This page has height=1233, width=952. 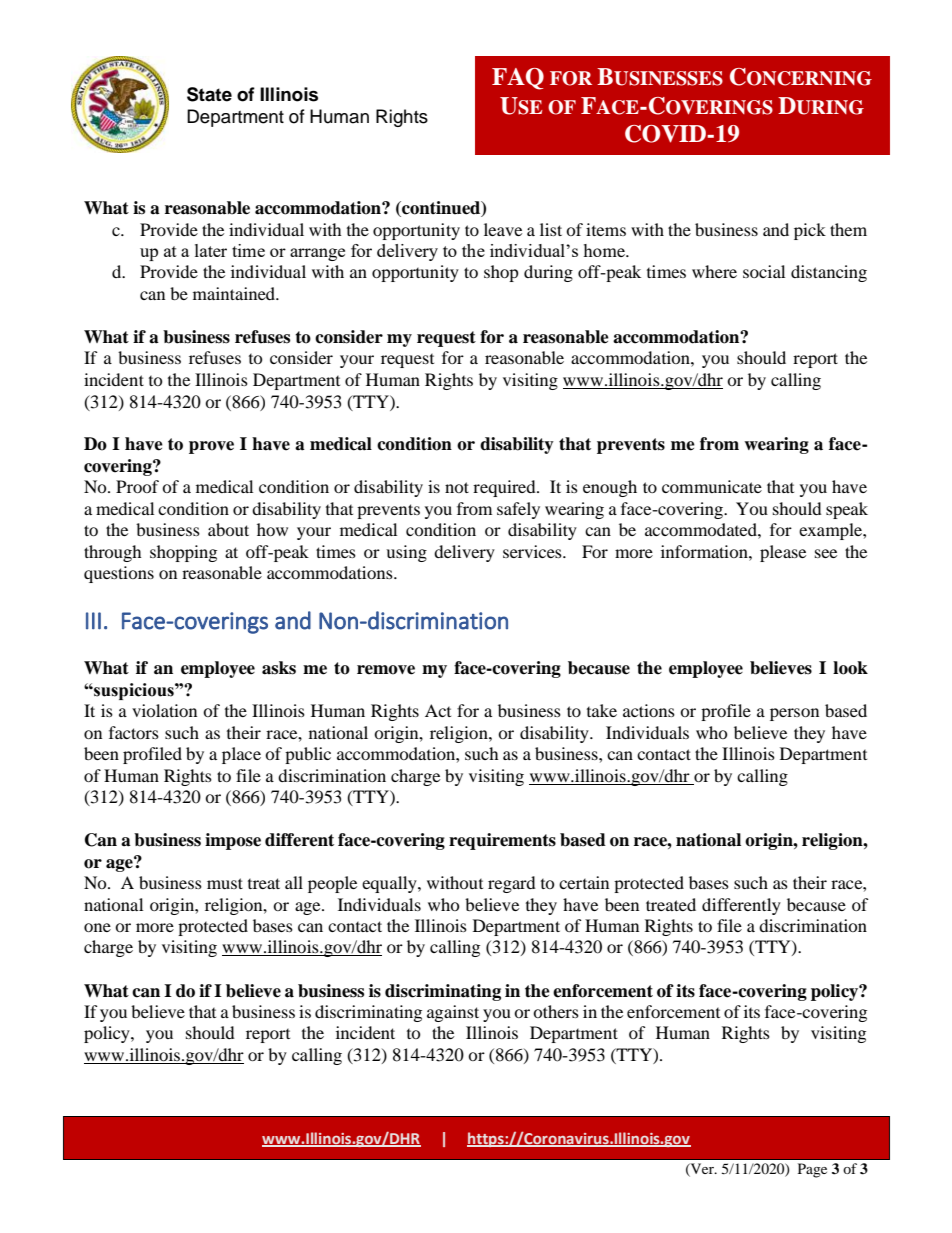 What do you see at coordinates (386, 670) in the page?
I see `remove` at bounding box center [386, 670].
